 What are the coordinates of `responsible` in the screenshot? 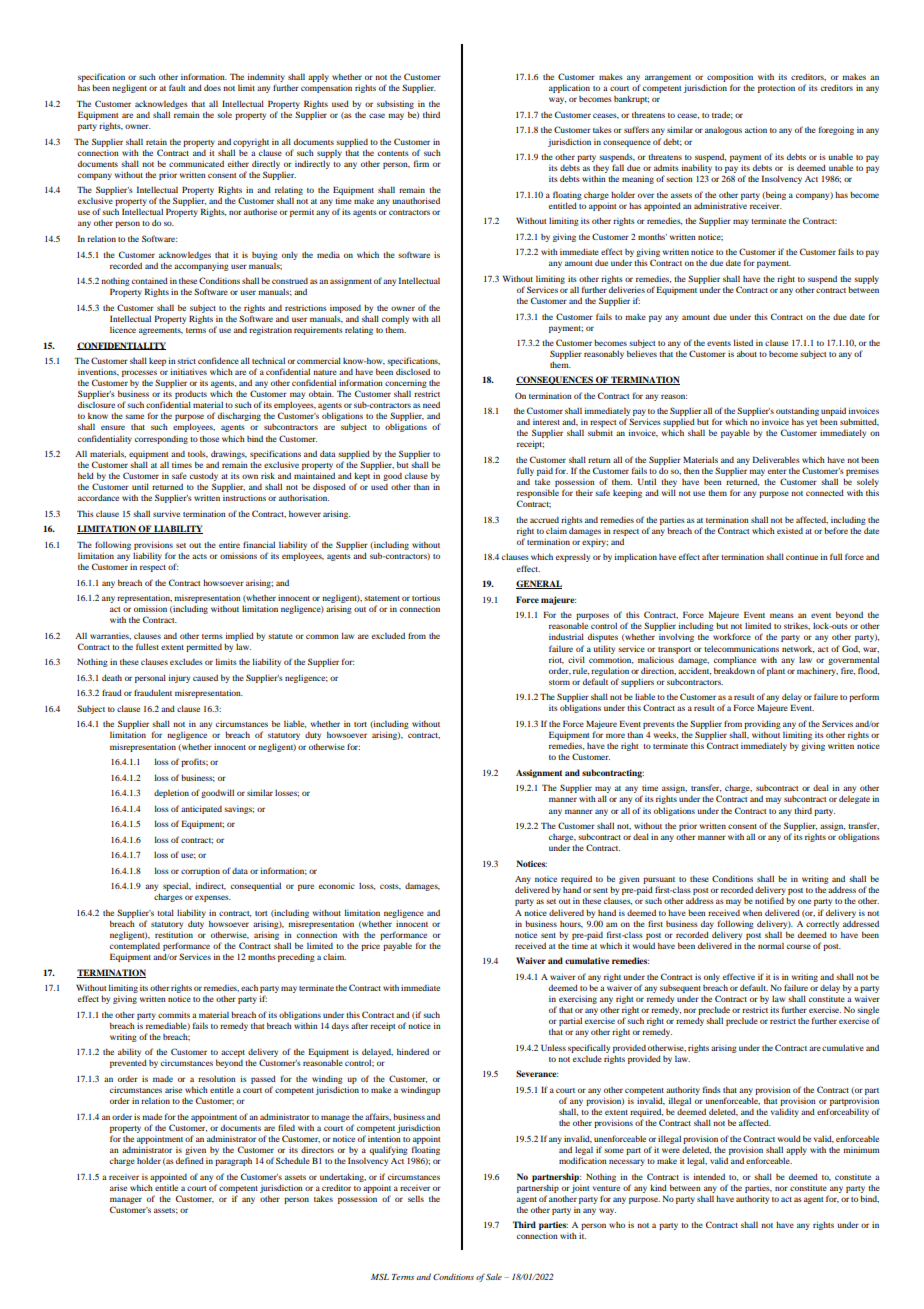 It's located at (538, 495).
